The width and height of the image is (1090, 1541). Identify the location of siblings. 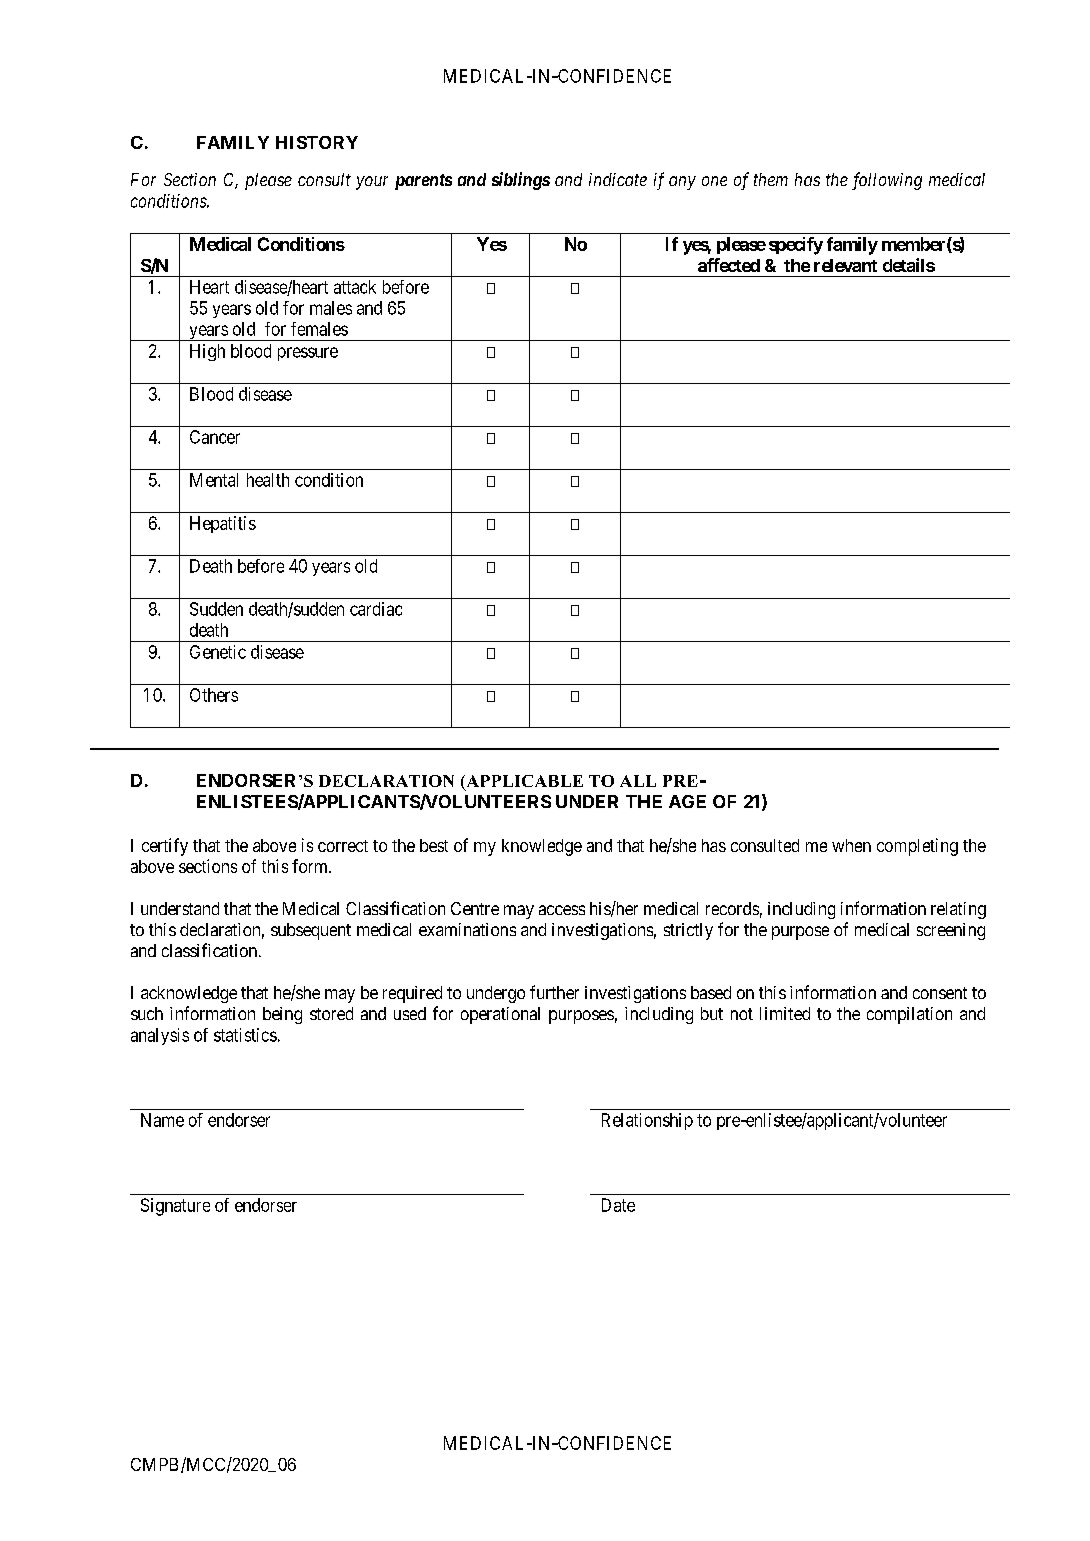
(521, 181).
